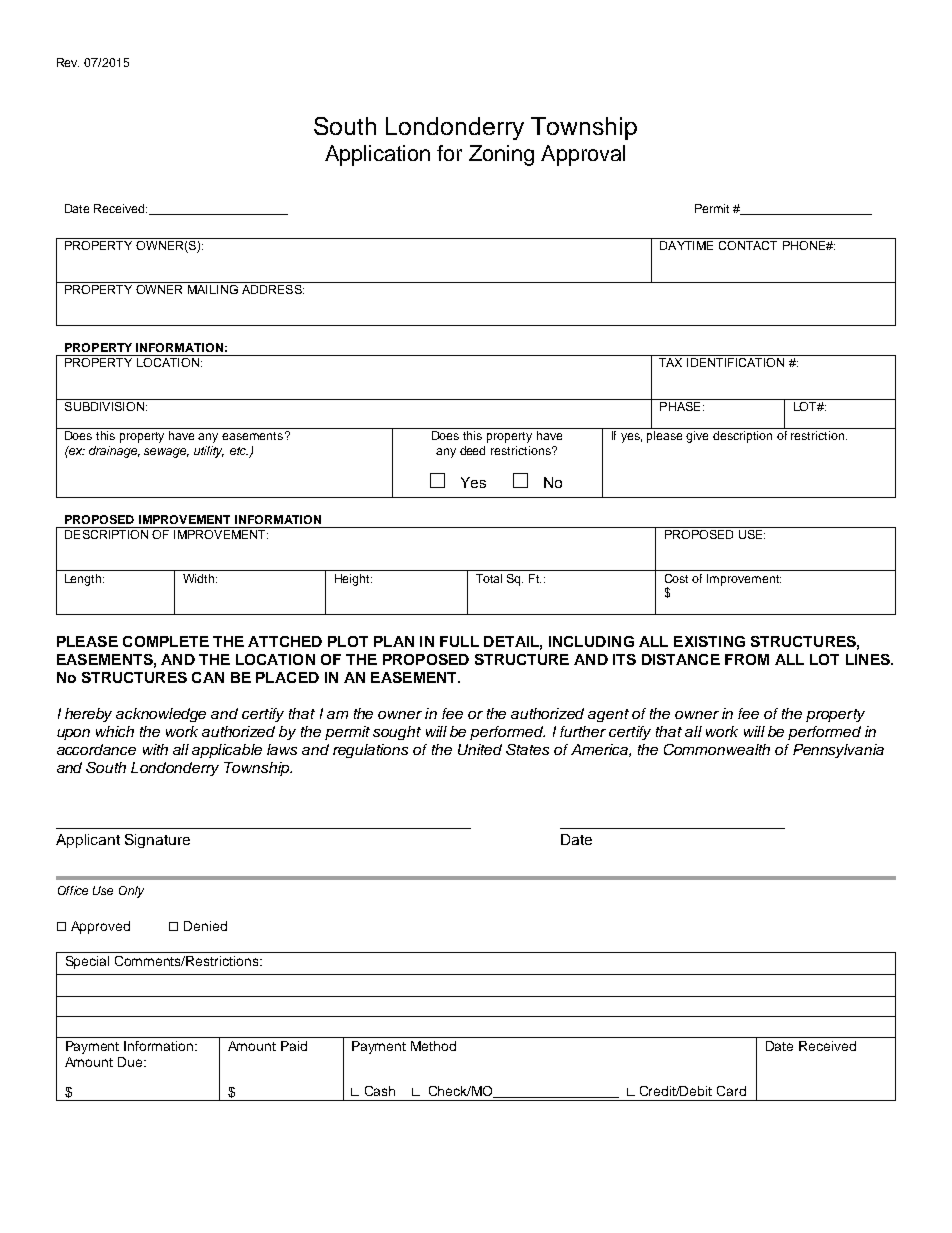 This screenshot has height=1233, width=952. Describe the element at coordinates (717, 749) in the screenshot. I see `Commonwealth` at that location.
